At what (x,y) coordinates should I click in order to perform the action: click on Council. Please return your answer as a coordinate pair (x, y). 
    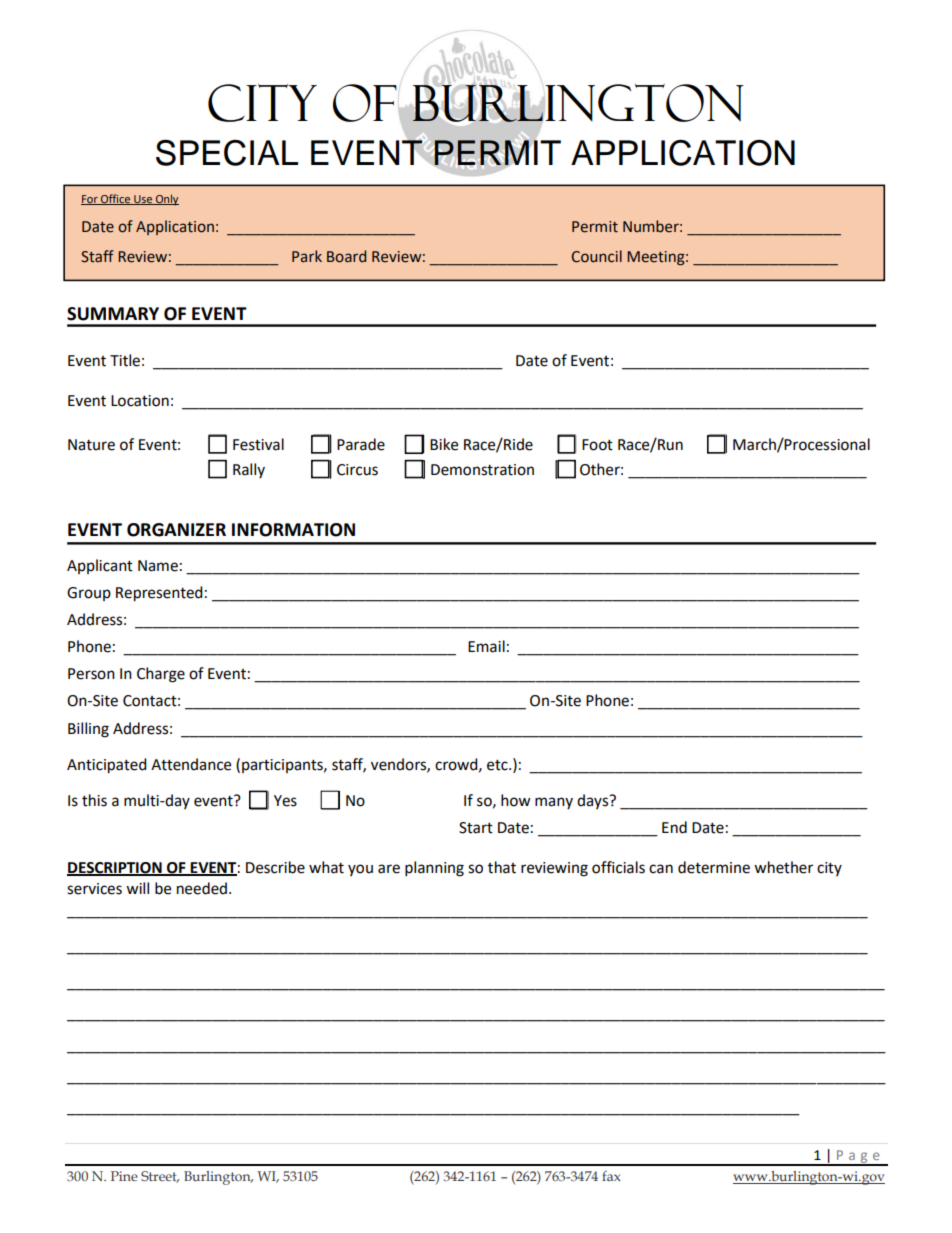
    Looking at the image, I should click on (596, 256).
